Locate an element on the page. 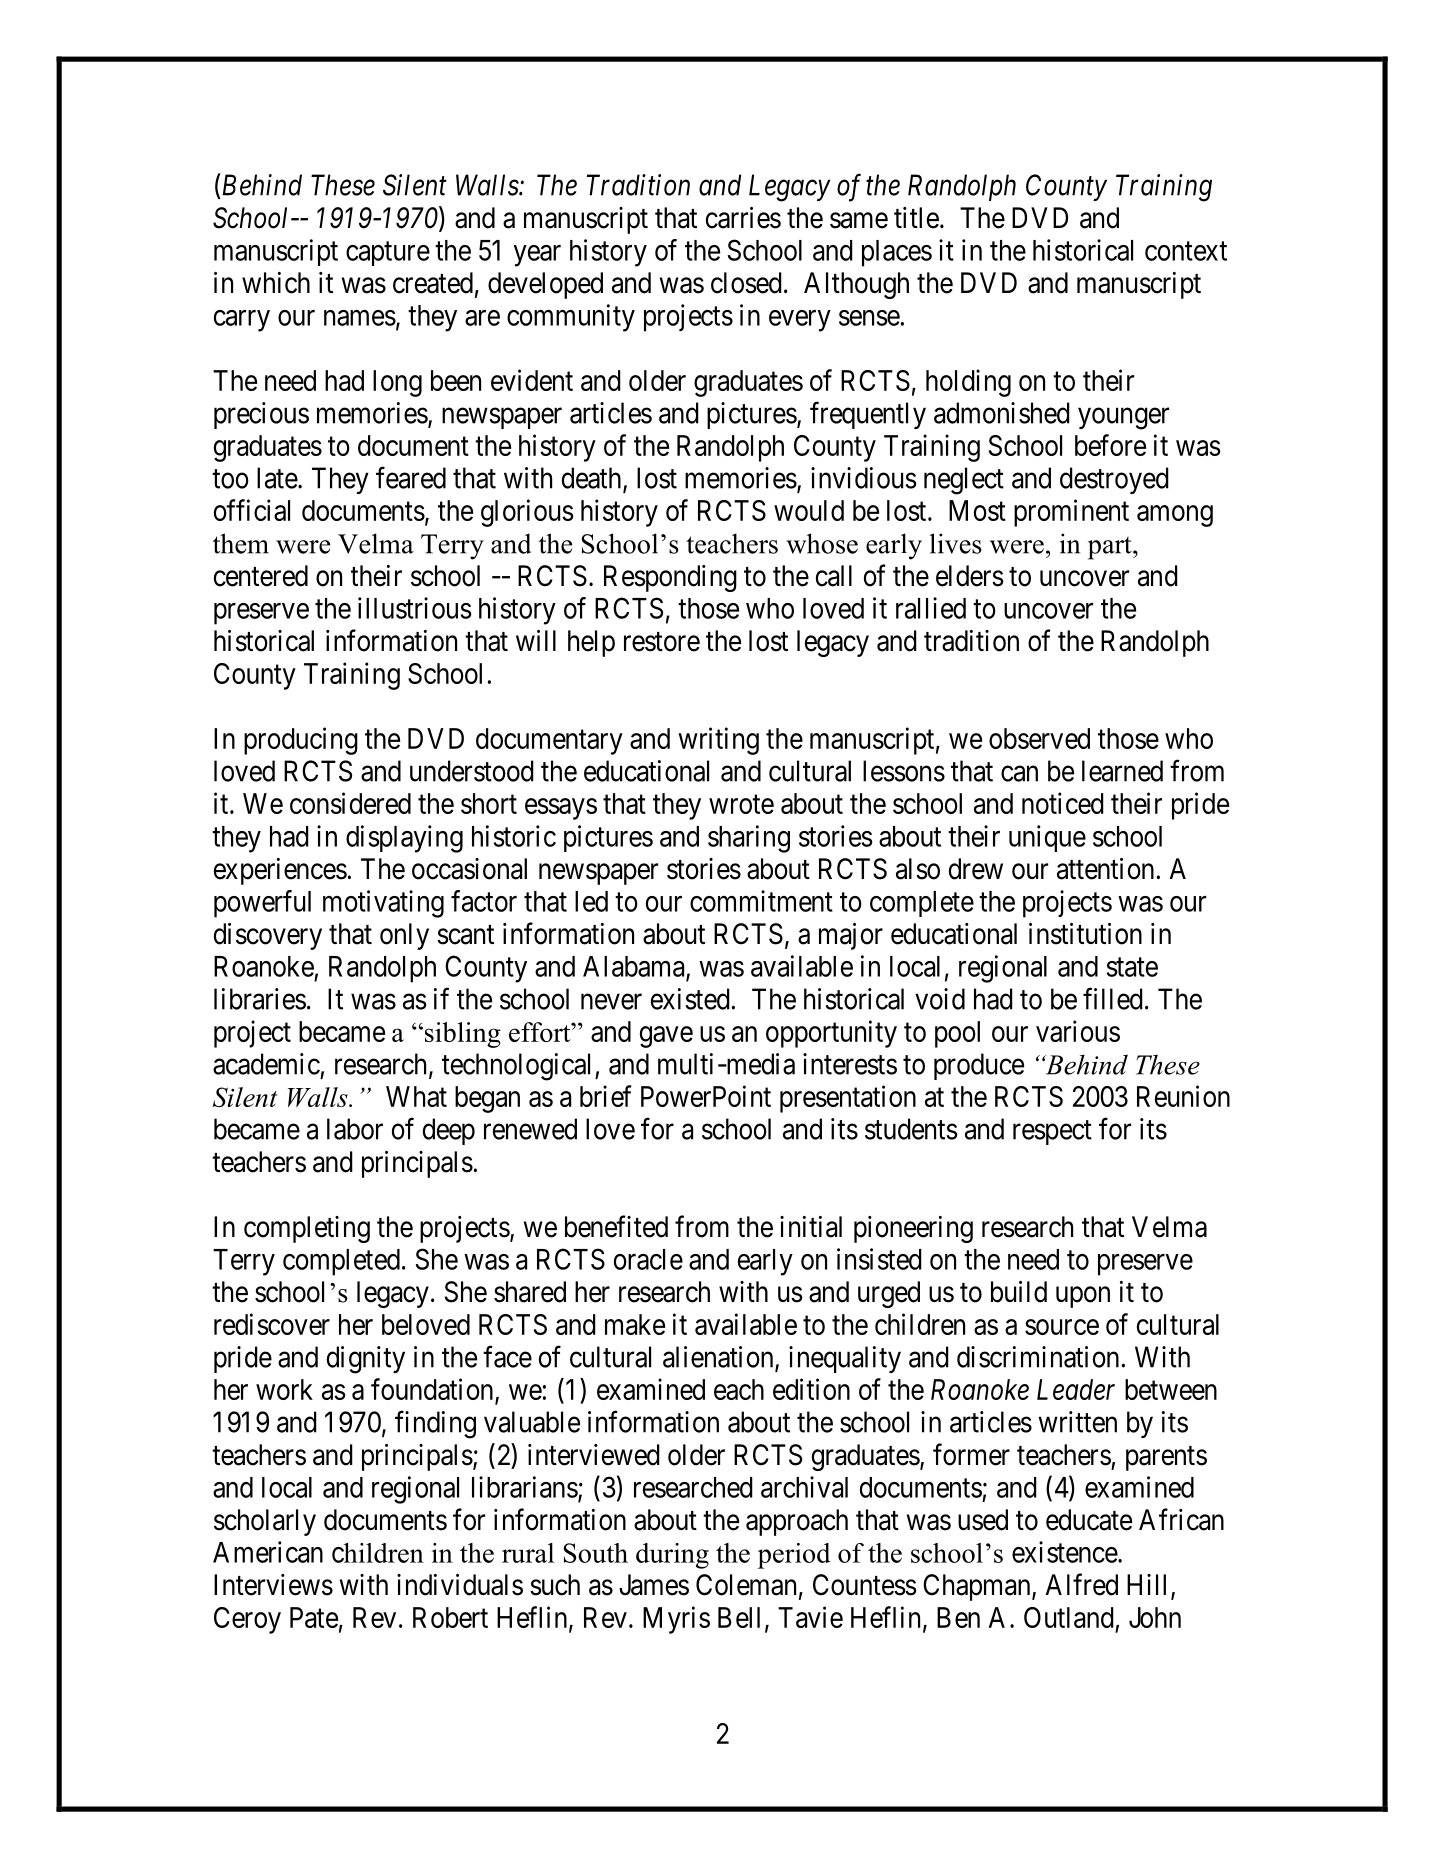 The height and width of the document is (1868, 1444). prominent is located at coordinates (1071, 513).
